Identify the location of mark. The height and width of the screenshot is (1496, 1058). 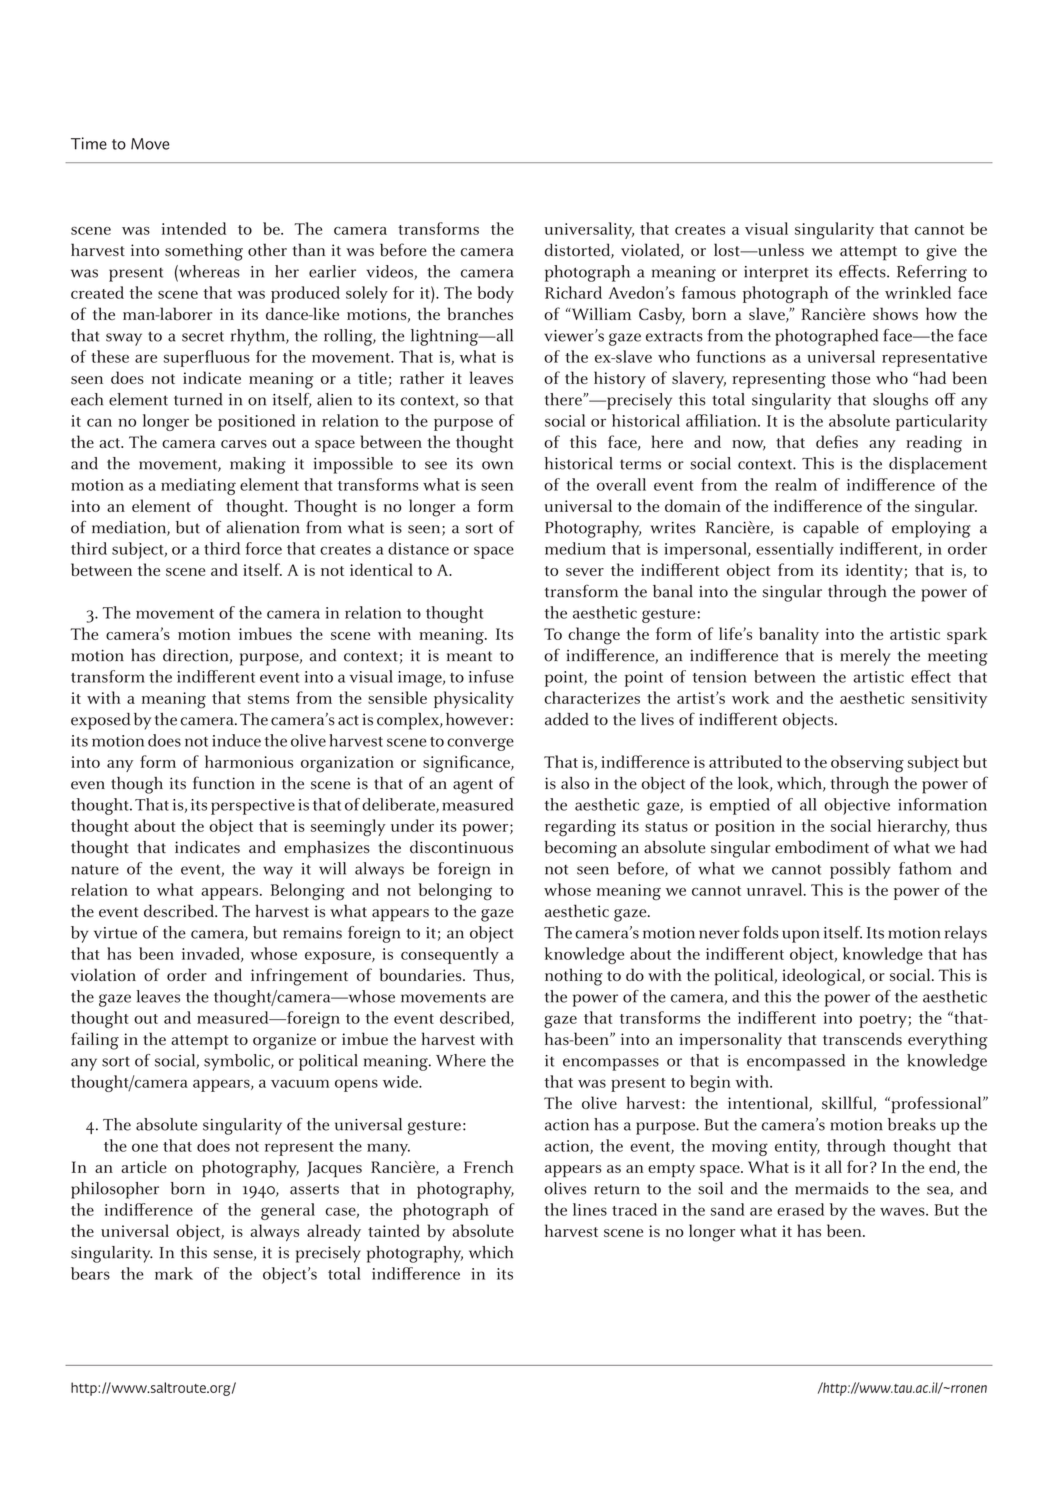
(174, 1273).
